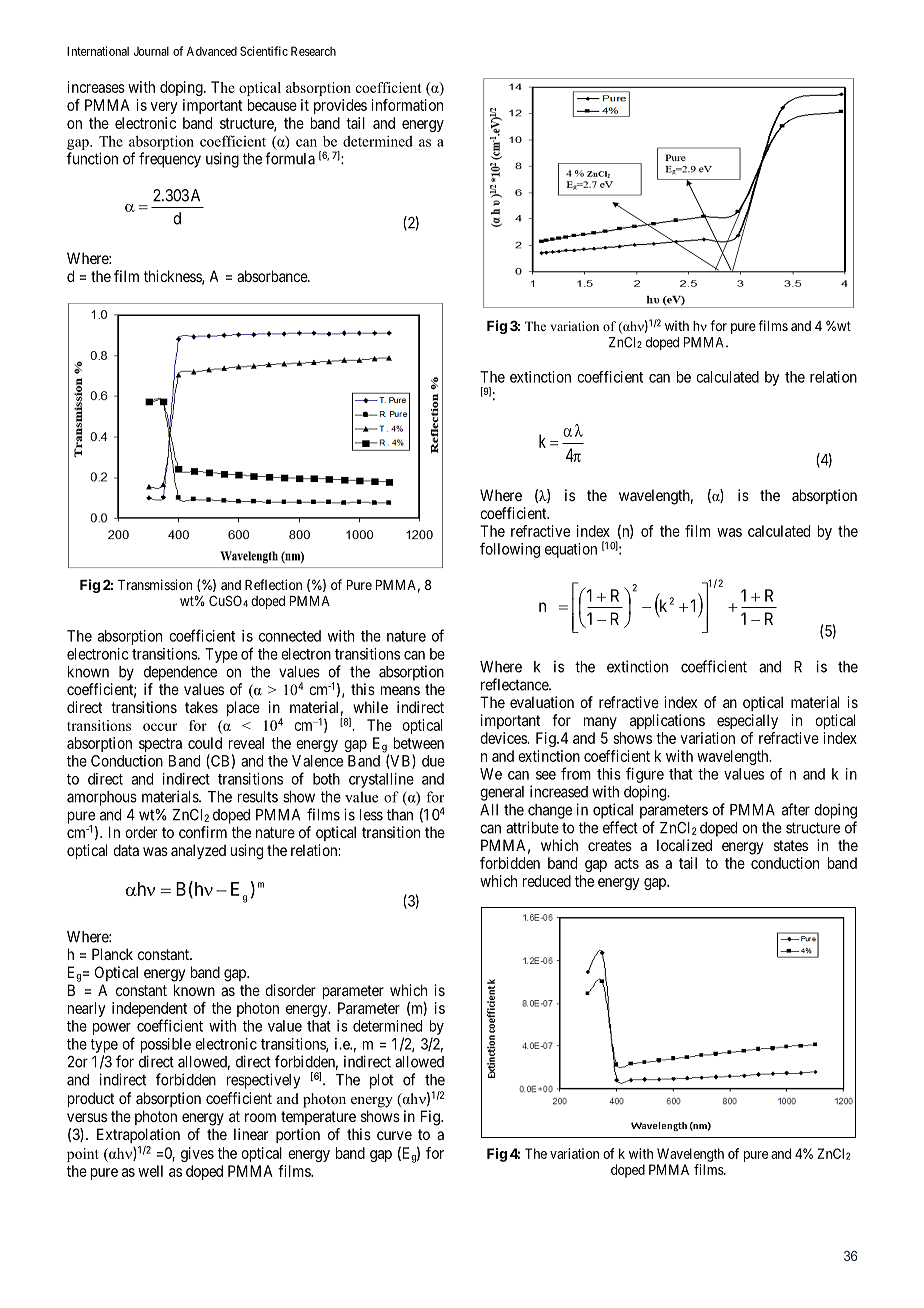 The height and width of the screenshot is (1308, 924). What do you see at coordinates (433, 761) in the screenshot?
I see `due` at bounding box center [433, 761].
